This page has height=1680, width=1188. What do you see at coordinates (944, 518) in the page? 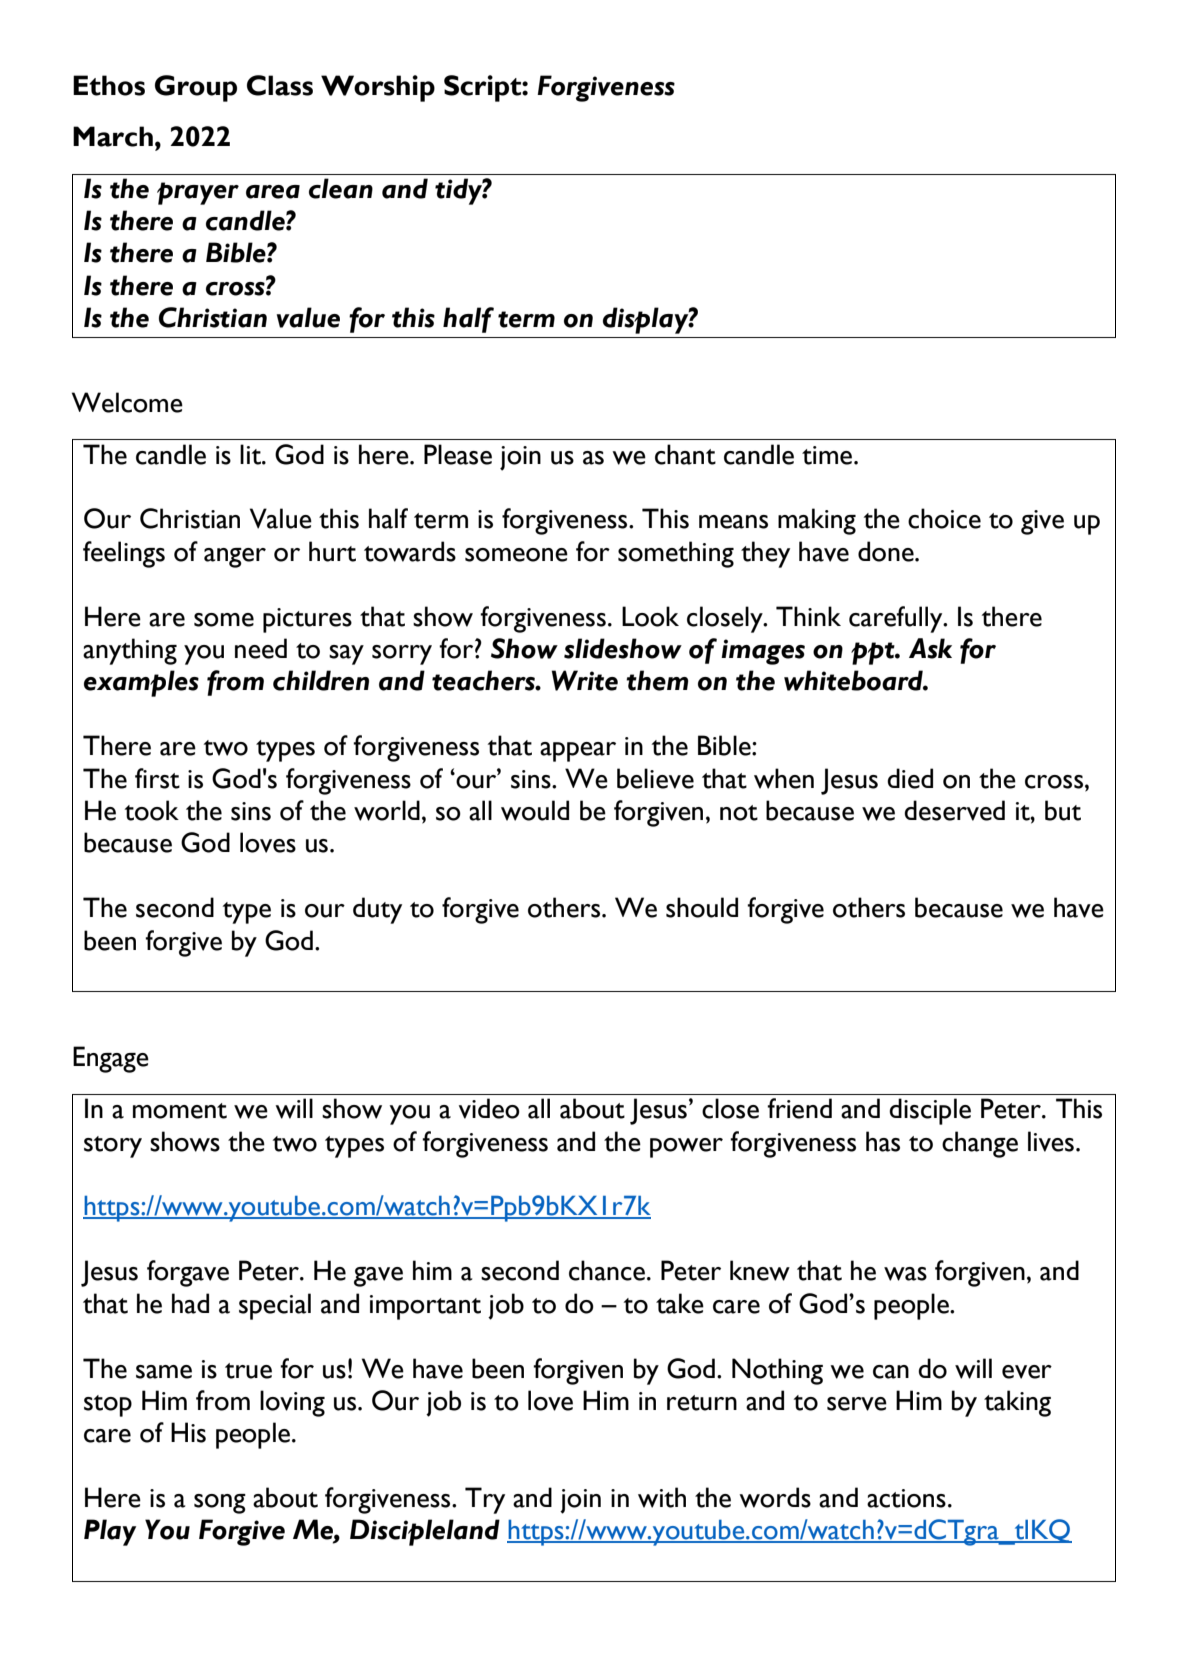
I see `choice` at bounding box center [944, 518].
